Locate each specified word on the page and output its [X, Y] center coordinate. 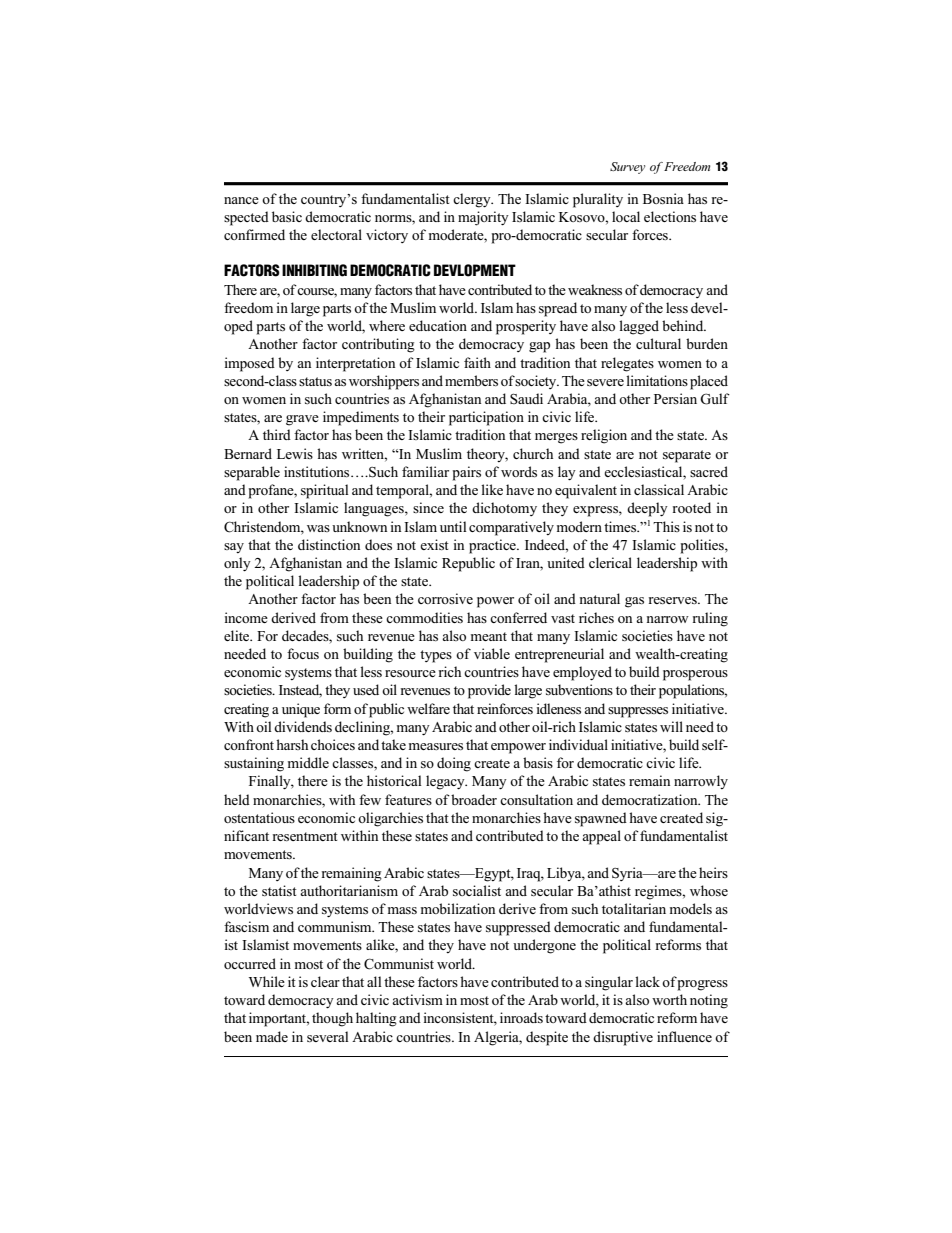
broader [474, 799]
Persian [675, 398]
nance [241, 200]
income [246, 617]
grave [302, 420]
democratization [651, 799]
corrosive [445, 598]
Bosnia [663, 198]
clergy [473, 200]
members [471, 380]
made [272, 1036]
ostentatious [259, 817]
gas [634, 602]
